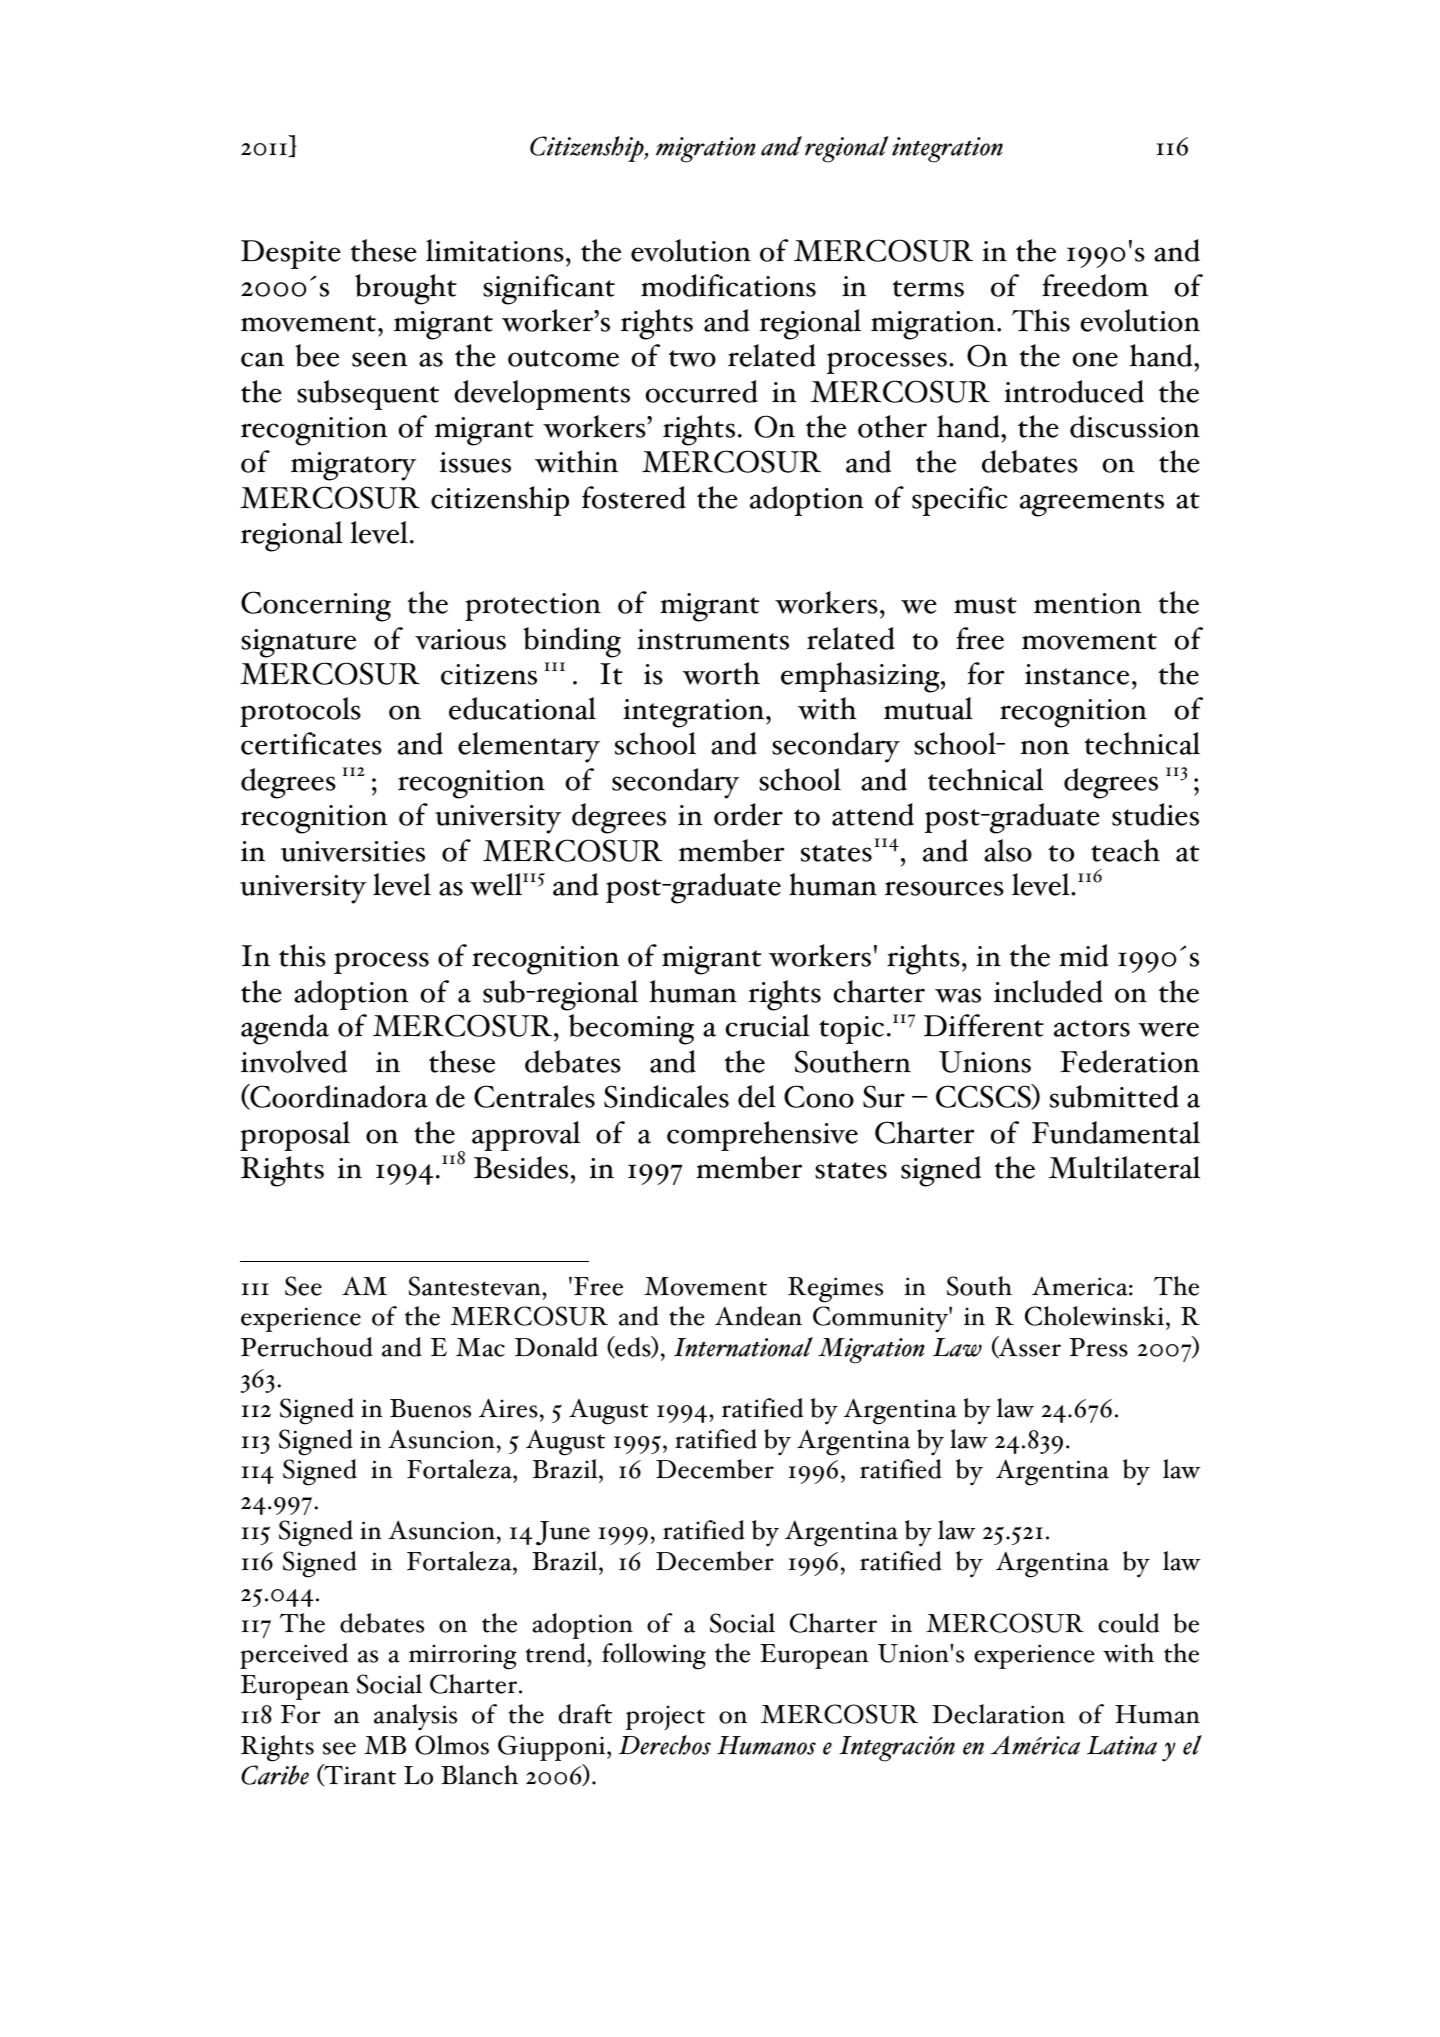 The width and height of the screenshot is (1440, 2037). Describe the element at coordinates (1008, 850) in the screenshot. I see `also` at that location.
